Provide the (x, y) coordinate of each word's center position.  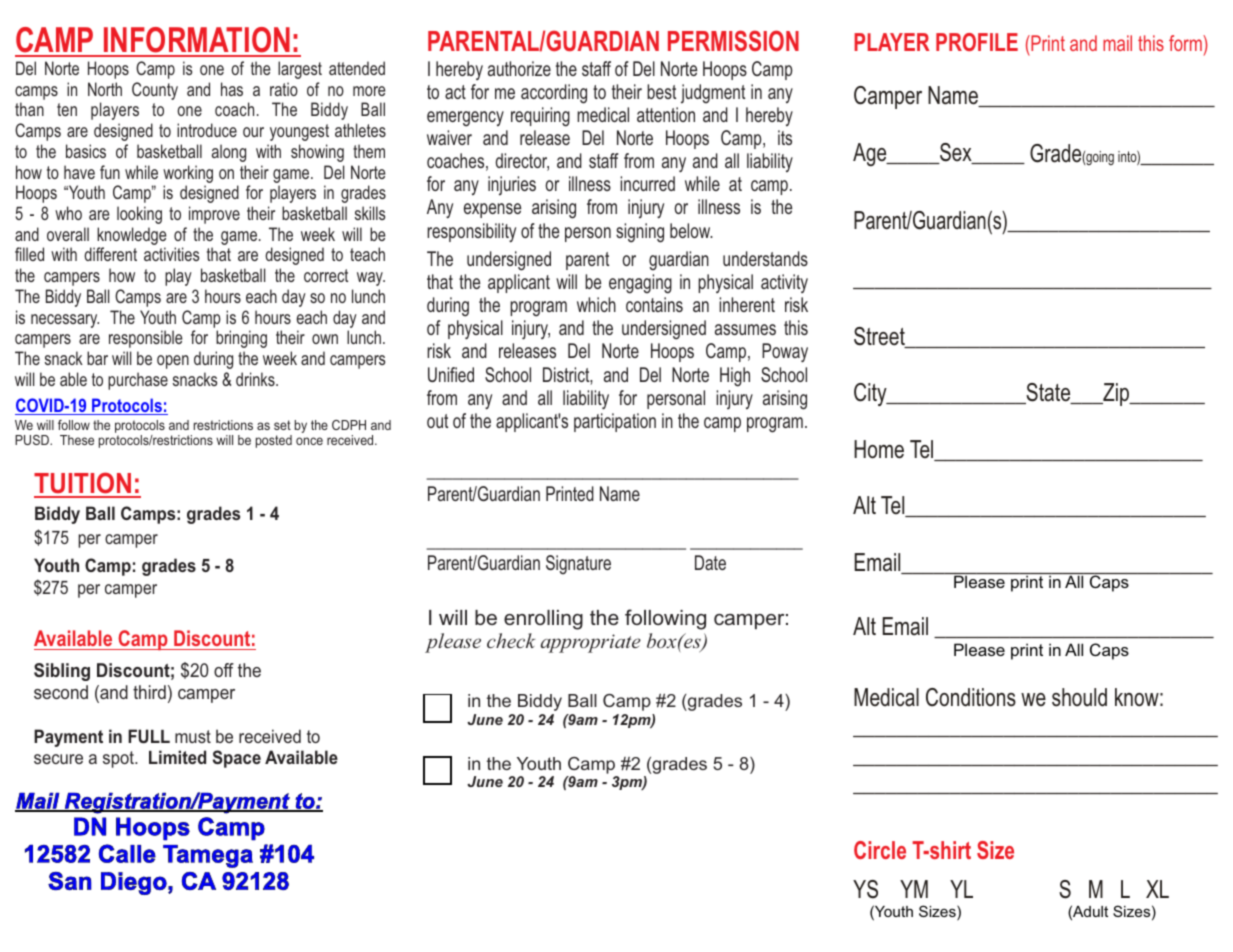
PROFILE (977, 42)
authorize (519, 68)
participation (615, 422)
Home (879, 449)
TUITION (84, 484)
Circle (880, 850)
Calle (127, 853)
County (155, 91)
